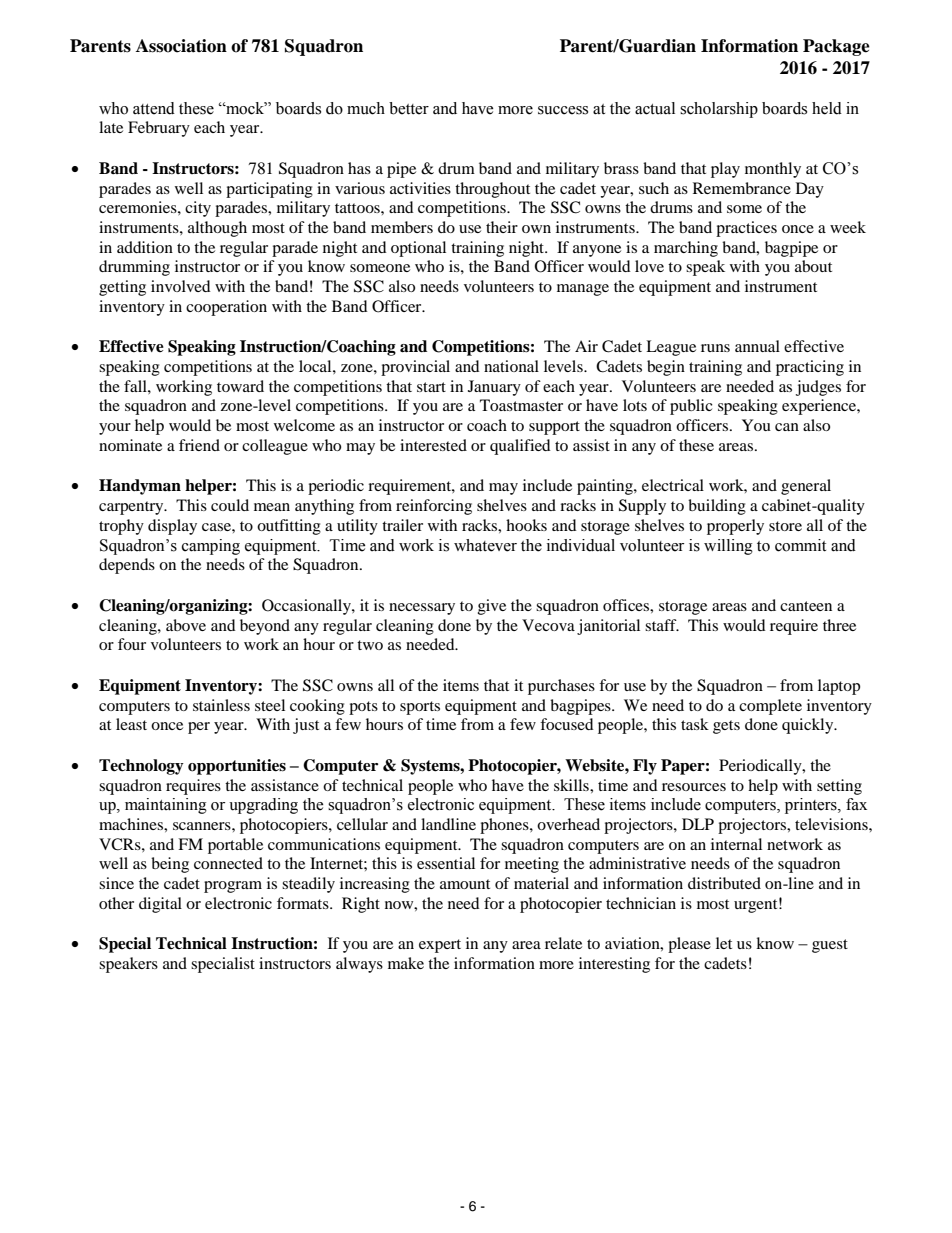 The width and height of the page is (952, 1233). I want to click on better, so click(409, 108).
